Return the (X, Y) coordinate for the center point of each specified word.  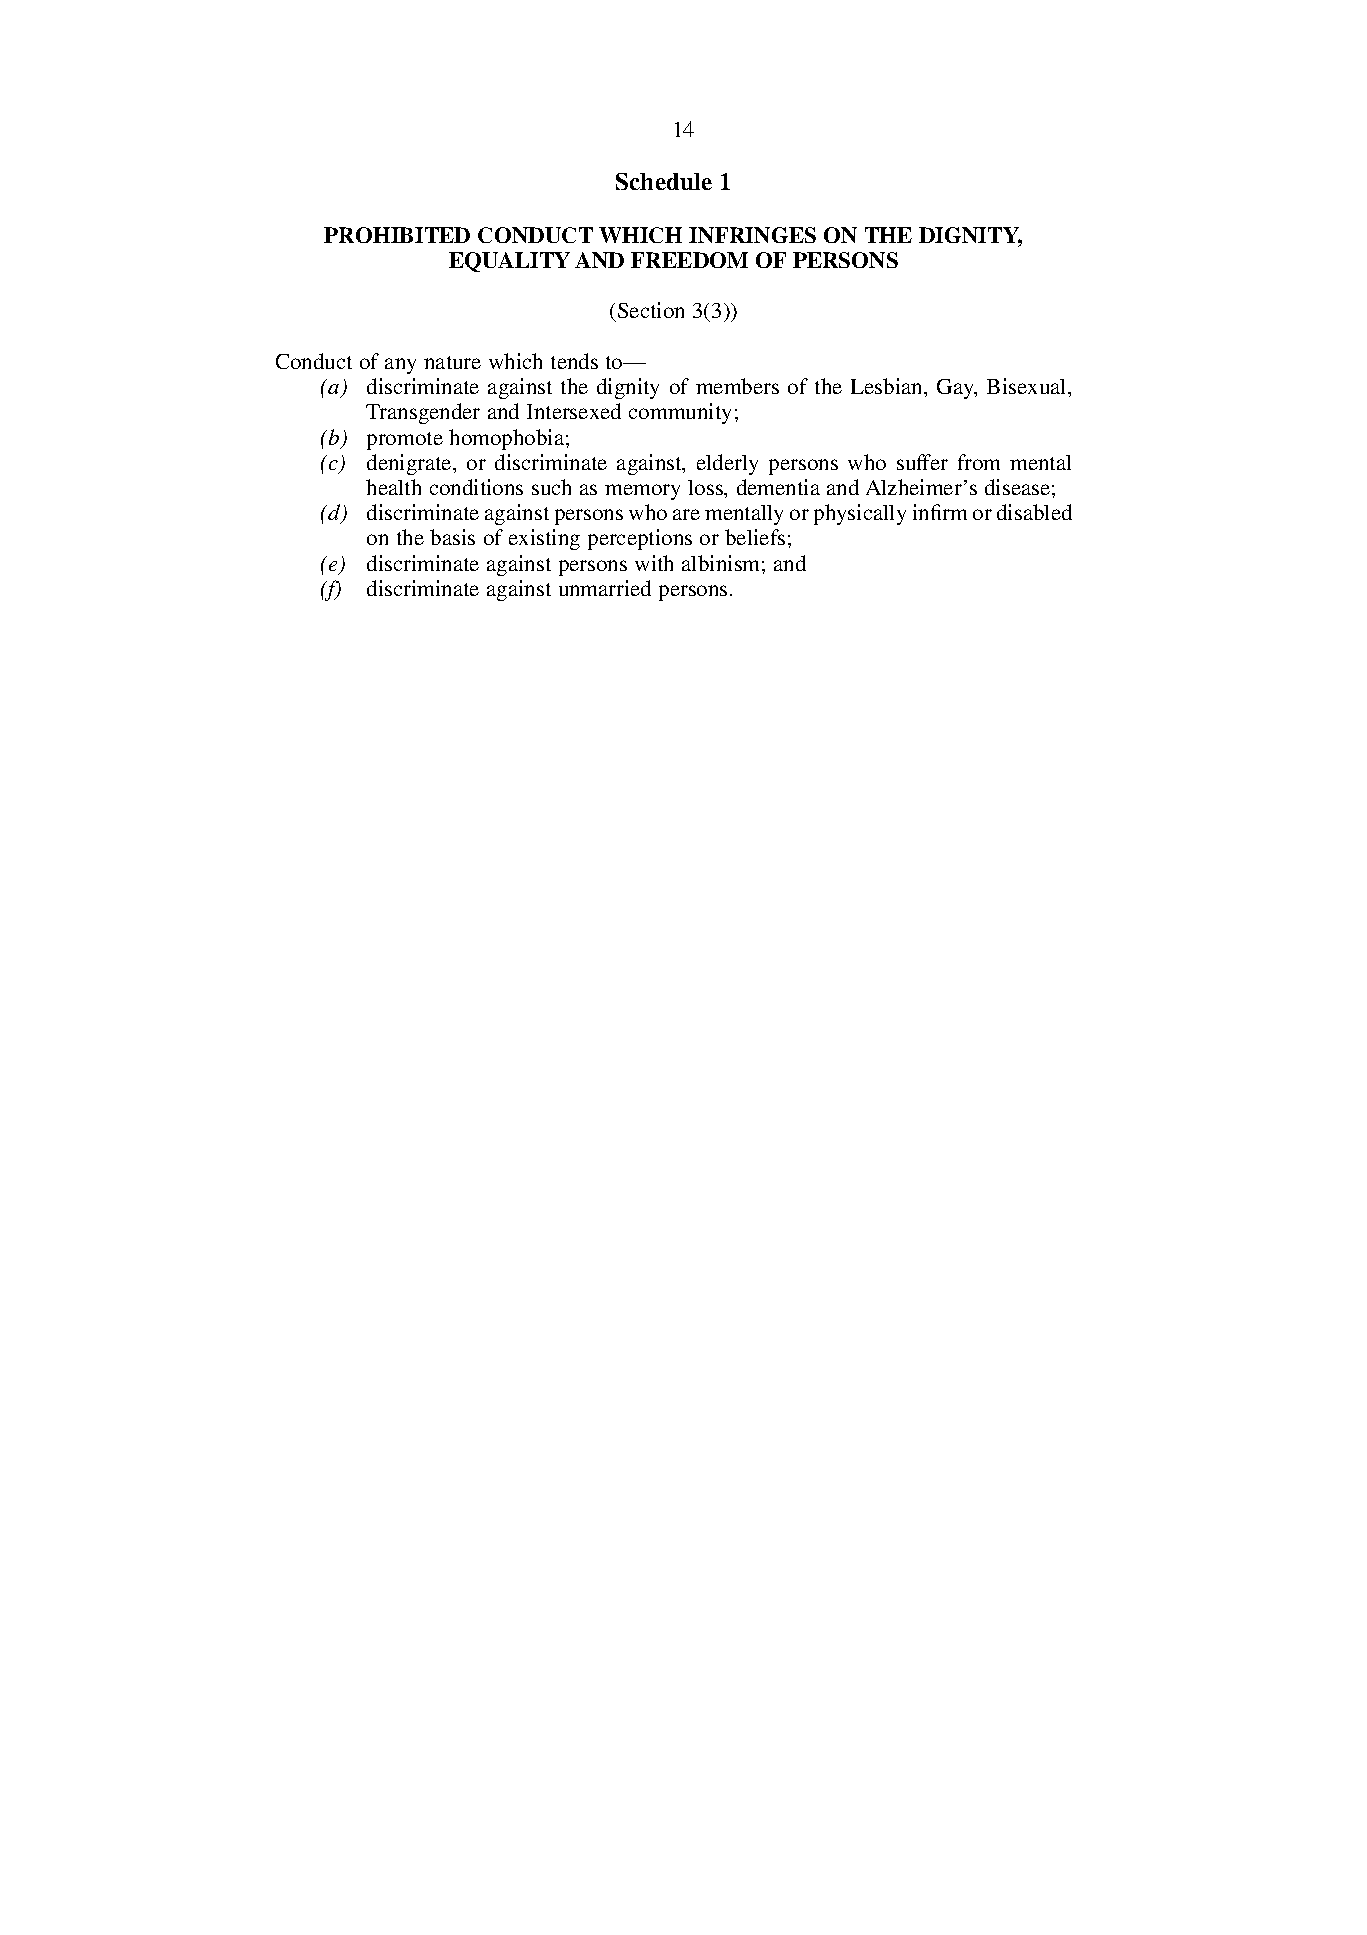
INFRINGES (752, 235)
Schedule (664, 181)
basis (452, 537)
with (654, 563)
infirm (940, 512)
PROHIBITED (397, 235)
